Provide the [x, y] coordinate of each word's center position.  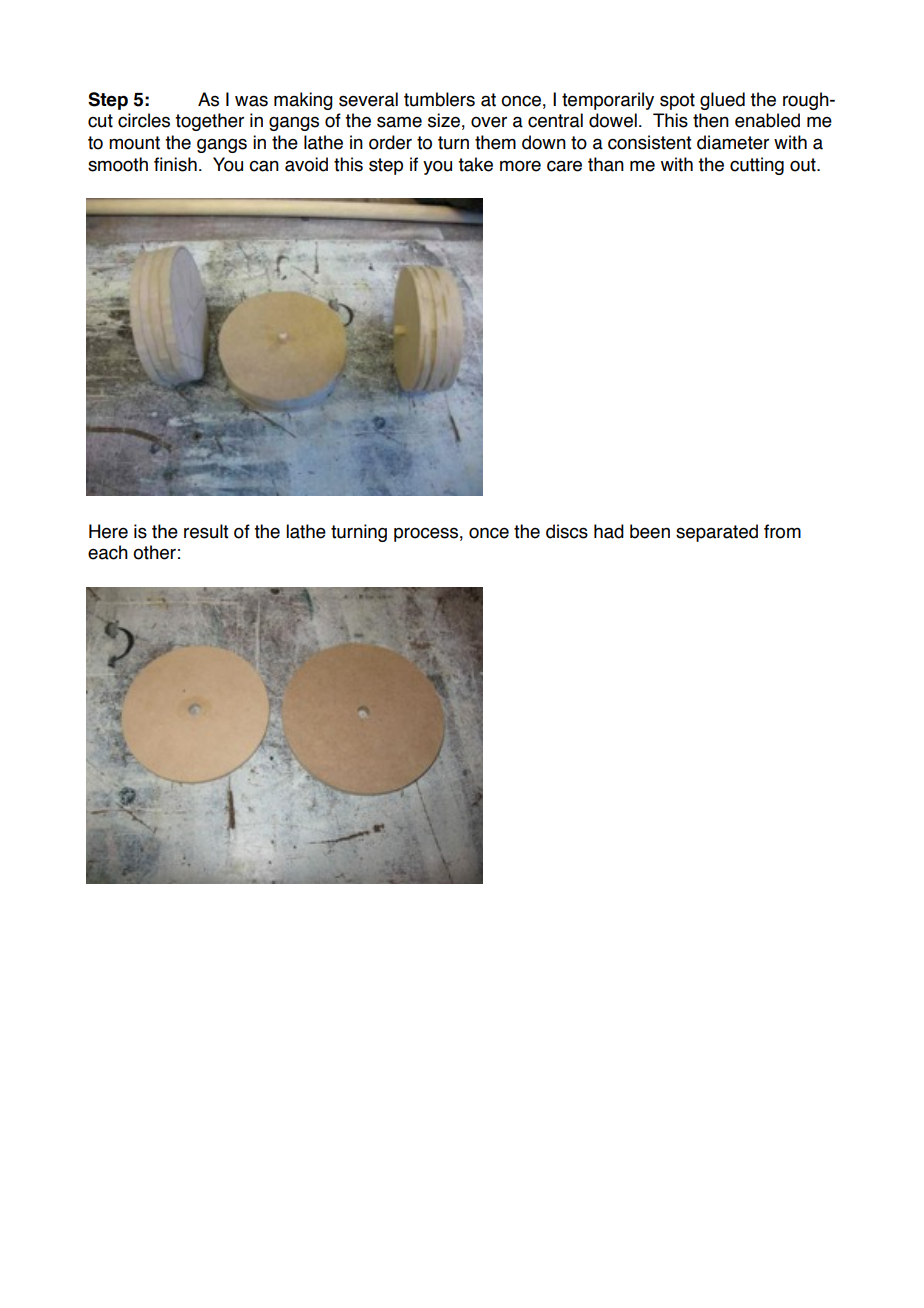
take [475, 164]
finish [175, 164]
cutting [757, 166]
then [711, 120]
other [154, 552]
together [209, 122]
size [444, 120]
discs [567, 531]
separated [717, 533]
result [206, 531]
